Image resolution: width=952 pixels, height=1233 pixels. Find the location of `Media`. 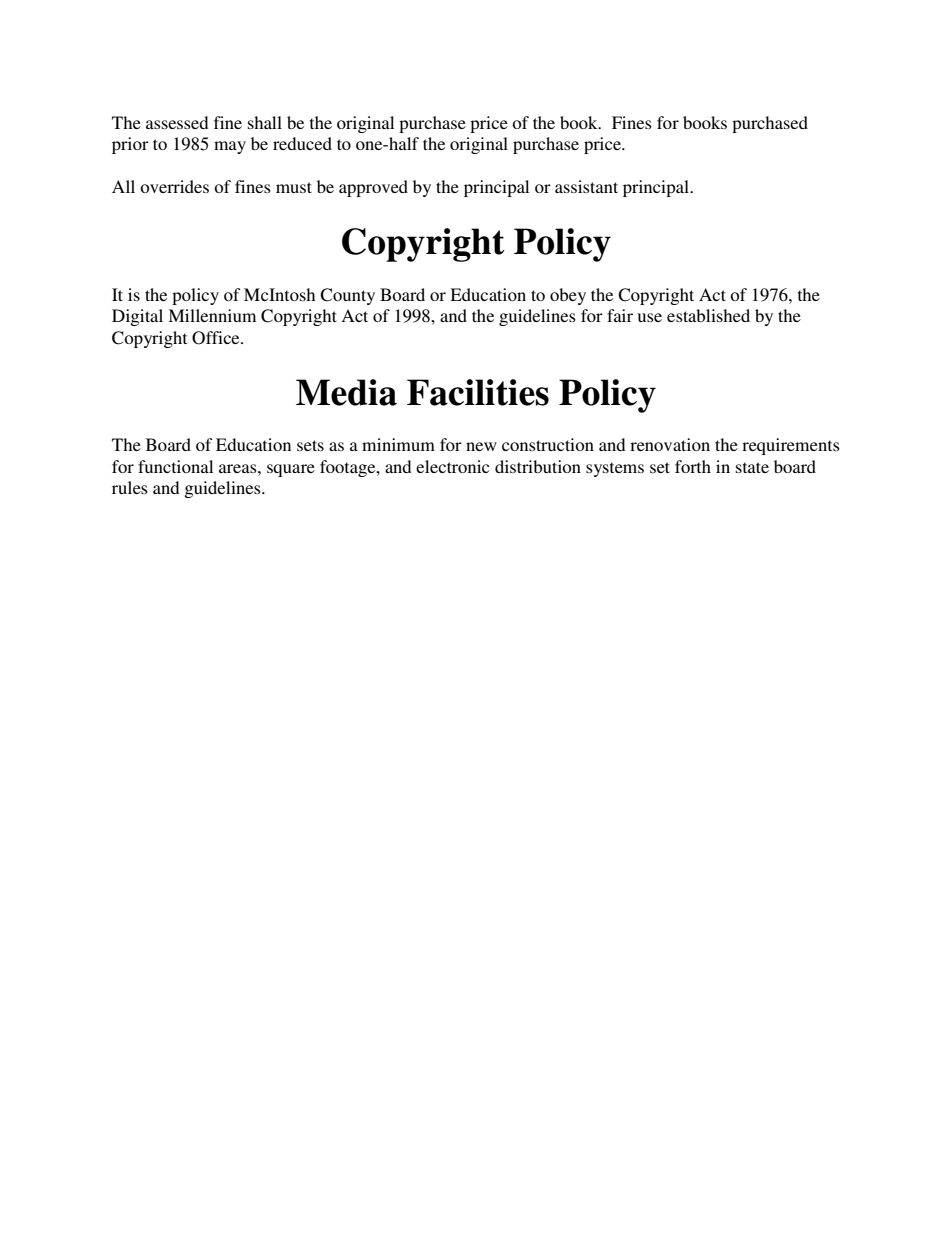

Media is located at coordinates (346, 392).
